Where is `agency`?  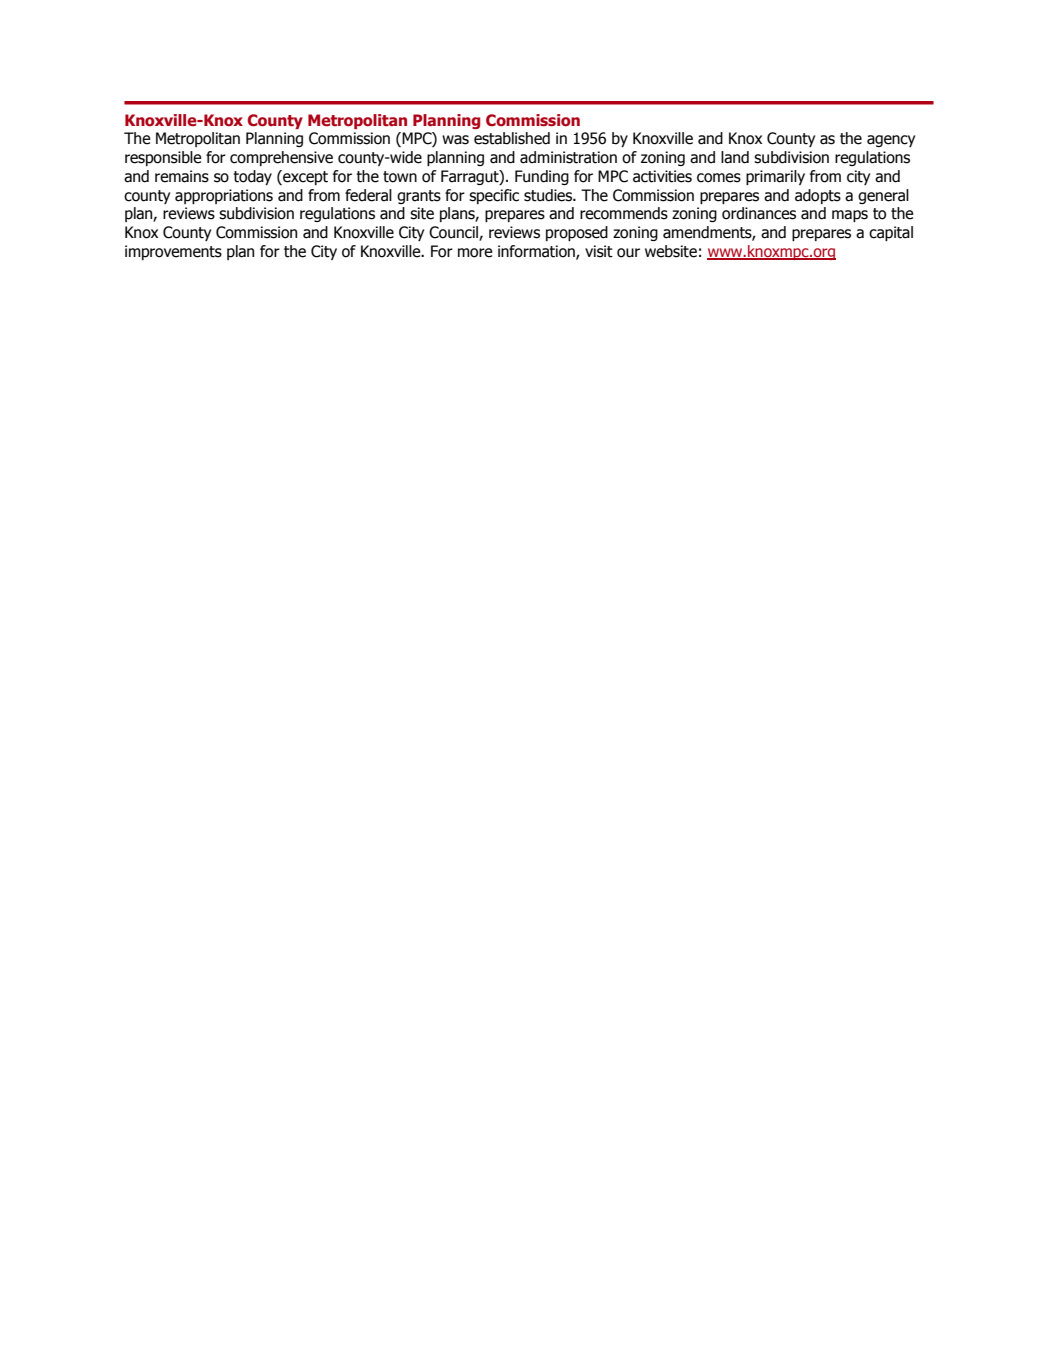 agency is located at coordinates (891, 141).
